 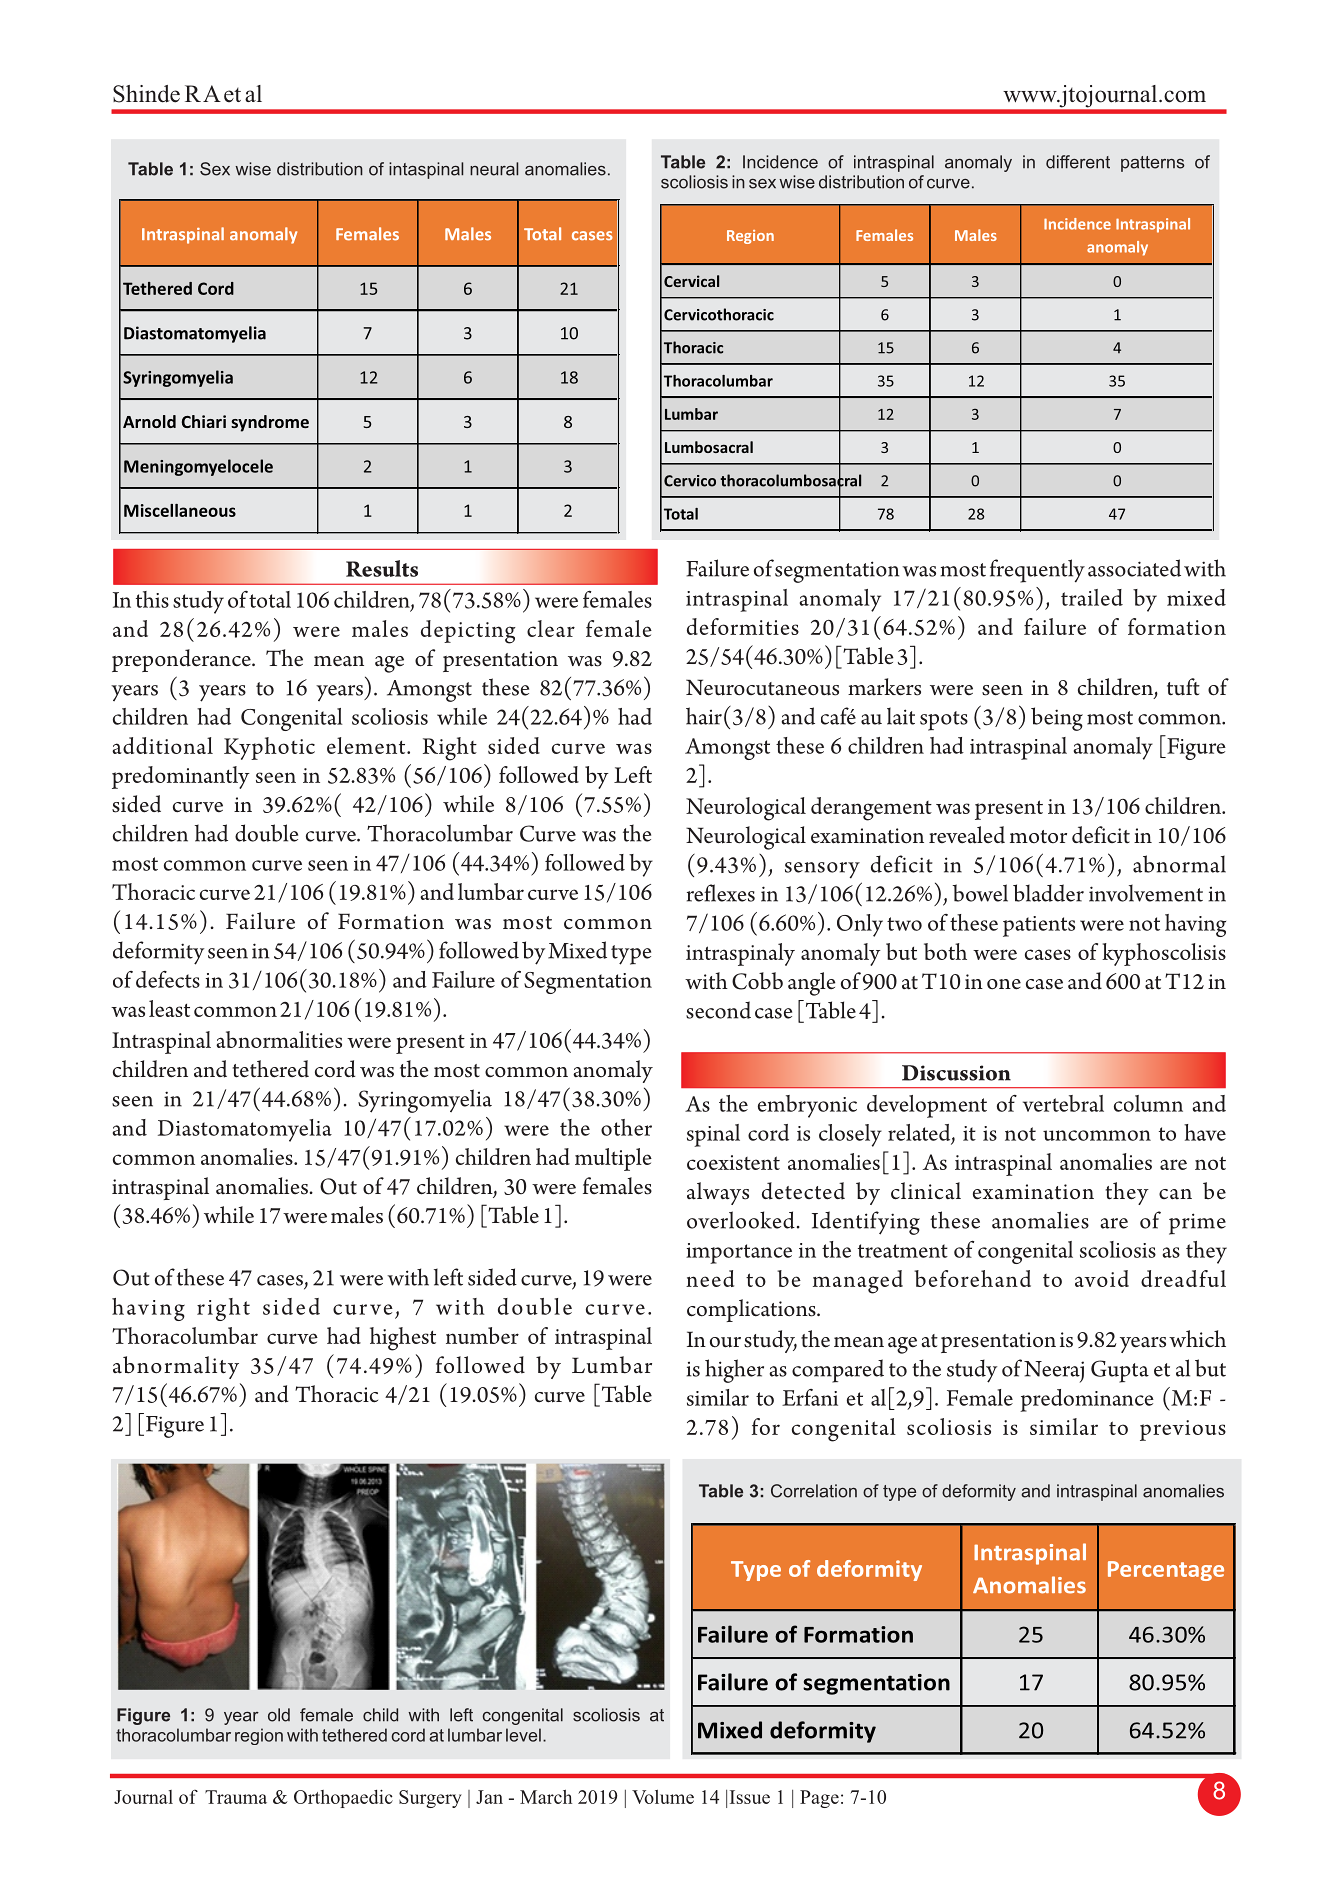 What do you see at coordinates (168, 979) in the page?
I see `defects` at bounding box center [168, 979].
